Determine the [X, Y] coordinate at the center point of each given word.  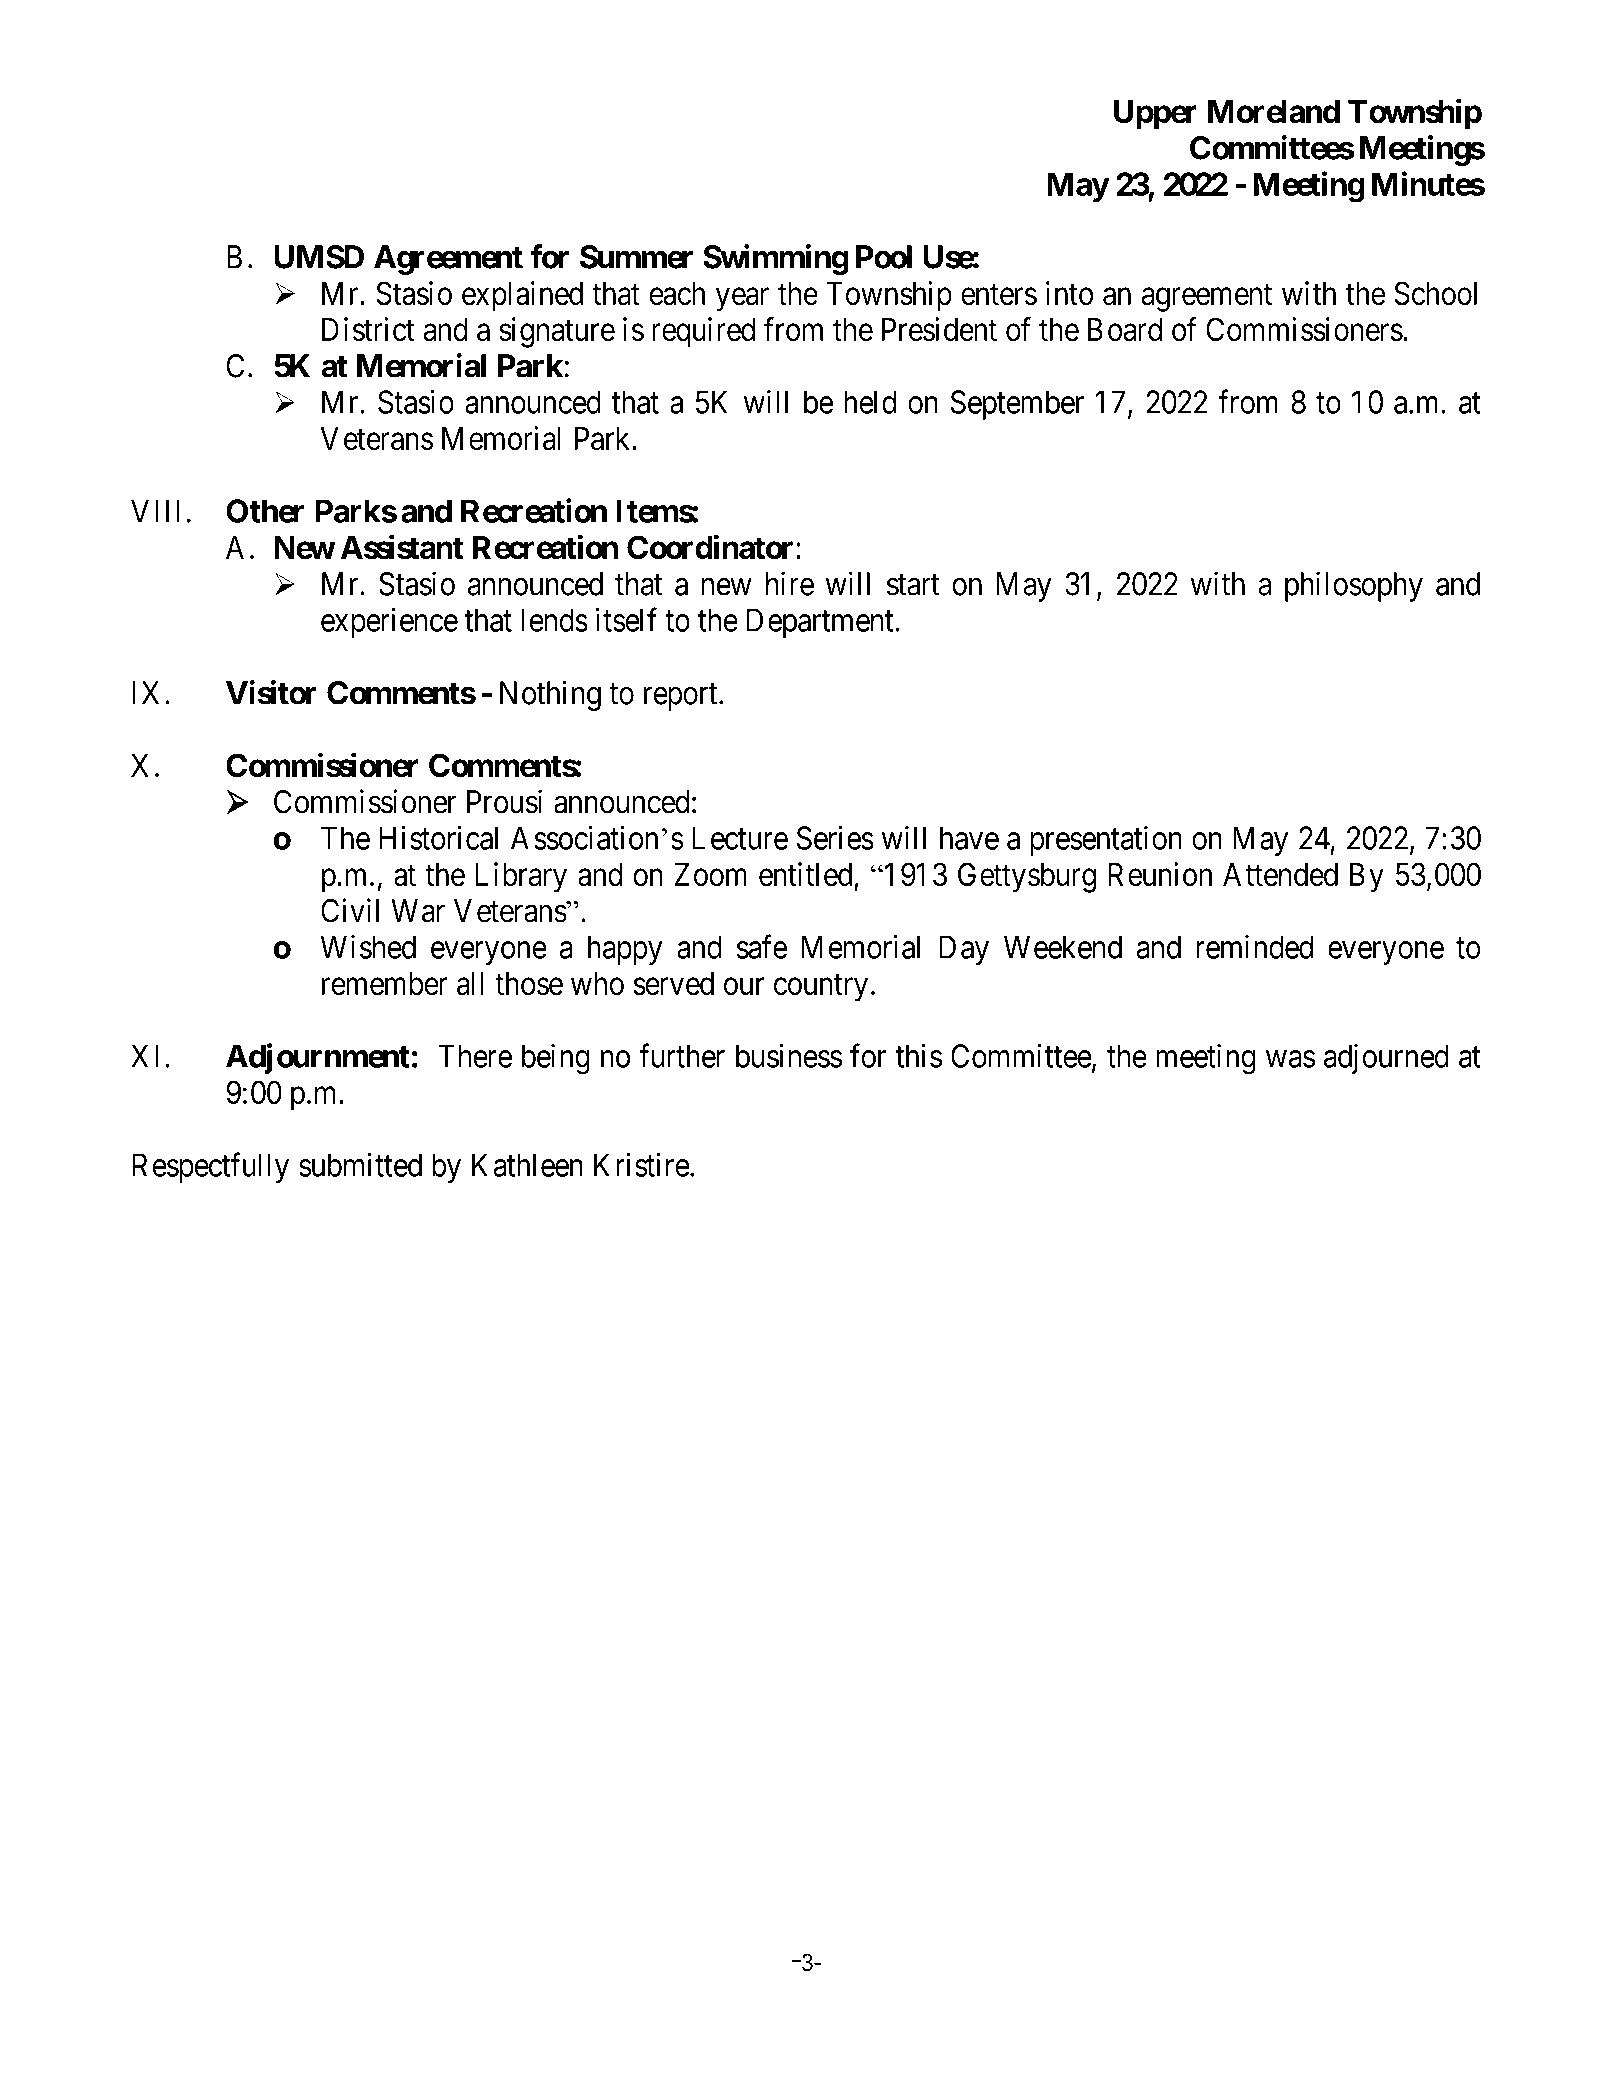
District [368, 329]
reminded [1254, 947]
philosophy [1354, 586]
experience [389, 623]
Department [821, 623]
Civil [350, 910]
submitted [360, 1165]
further [682, 1055]
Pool [884, 257]
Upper [1155, 115]
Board [1125, 330]
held [870, 402]
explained [522, 296]
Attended [1280, 875]
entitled [805, 874]
